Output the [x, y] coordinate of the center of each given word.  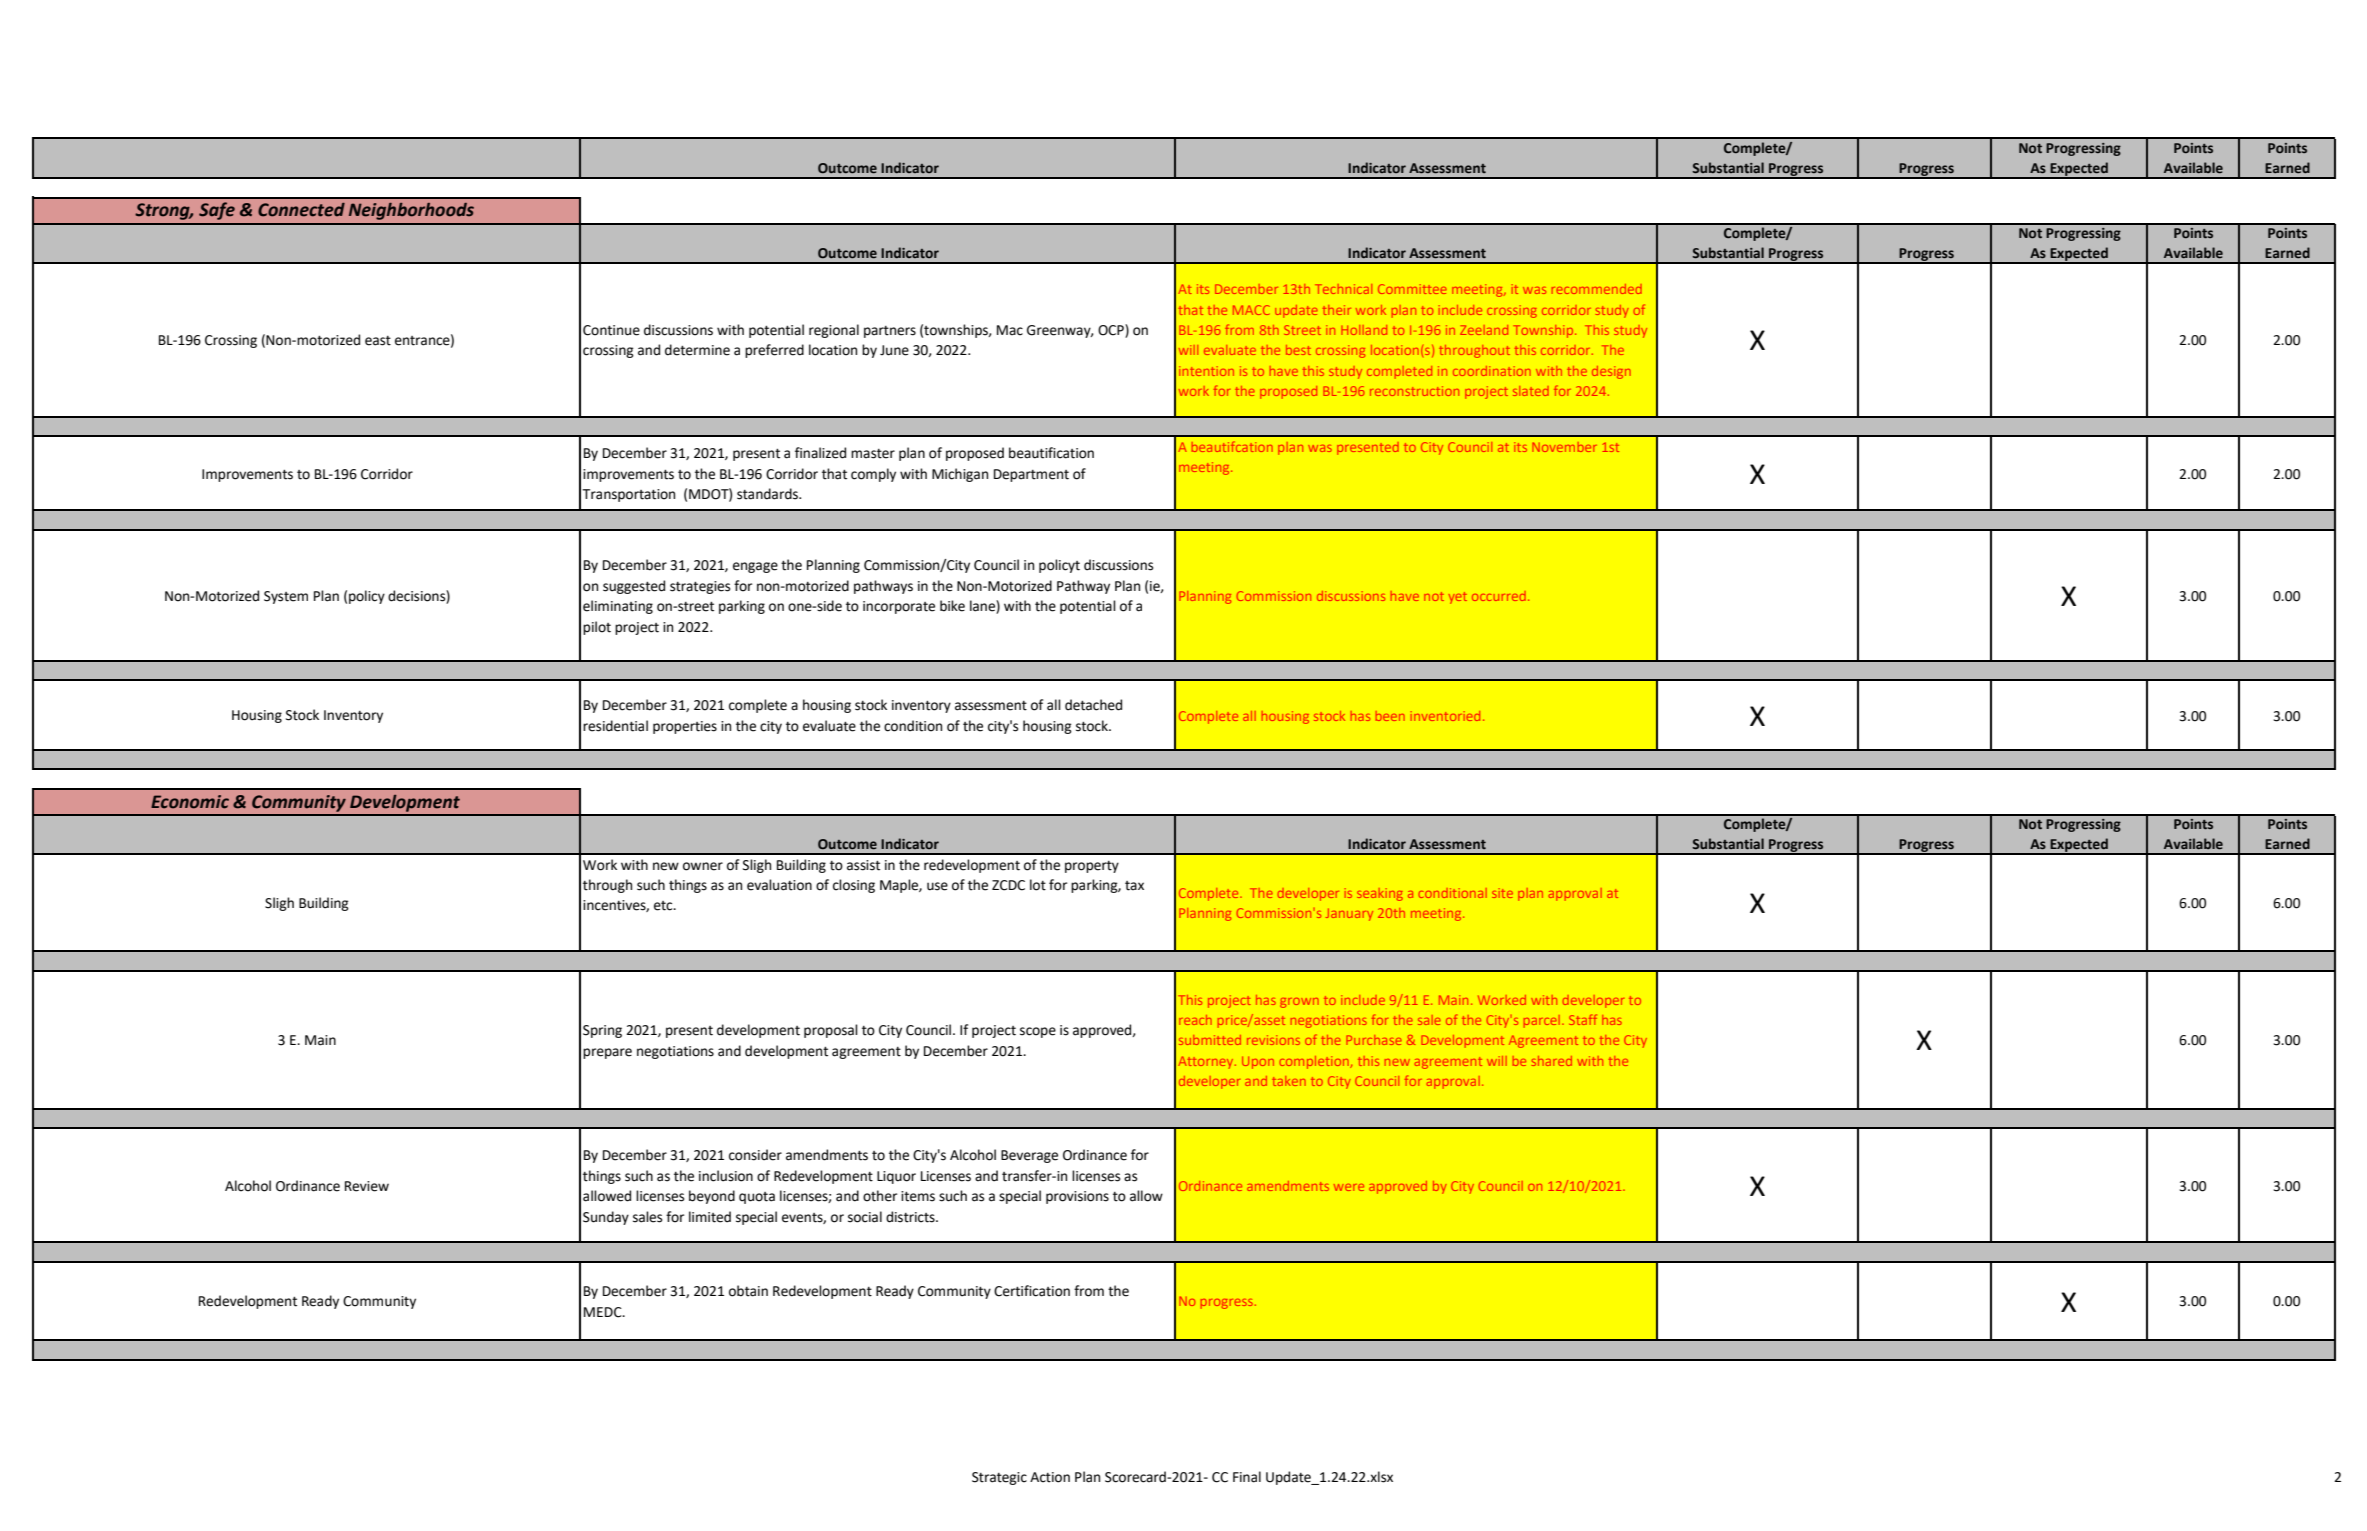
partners [890, 332]
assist [863, 865]
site [1502, 893]
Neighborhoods [411, 211]
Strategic [999, 1478]
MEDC [604, 1312]
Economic [190, 802]
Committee [1412, 289]
